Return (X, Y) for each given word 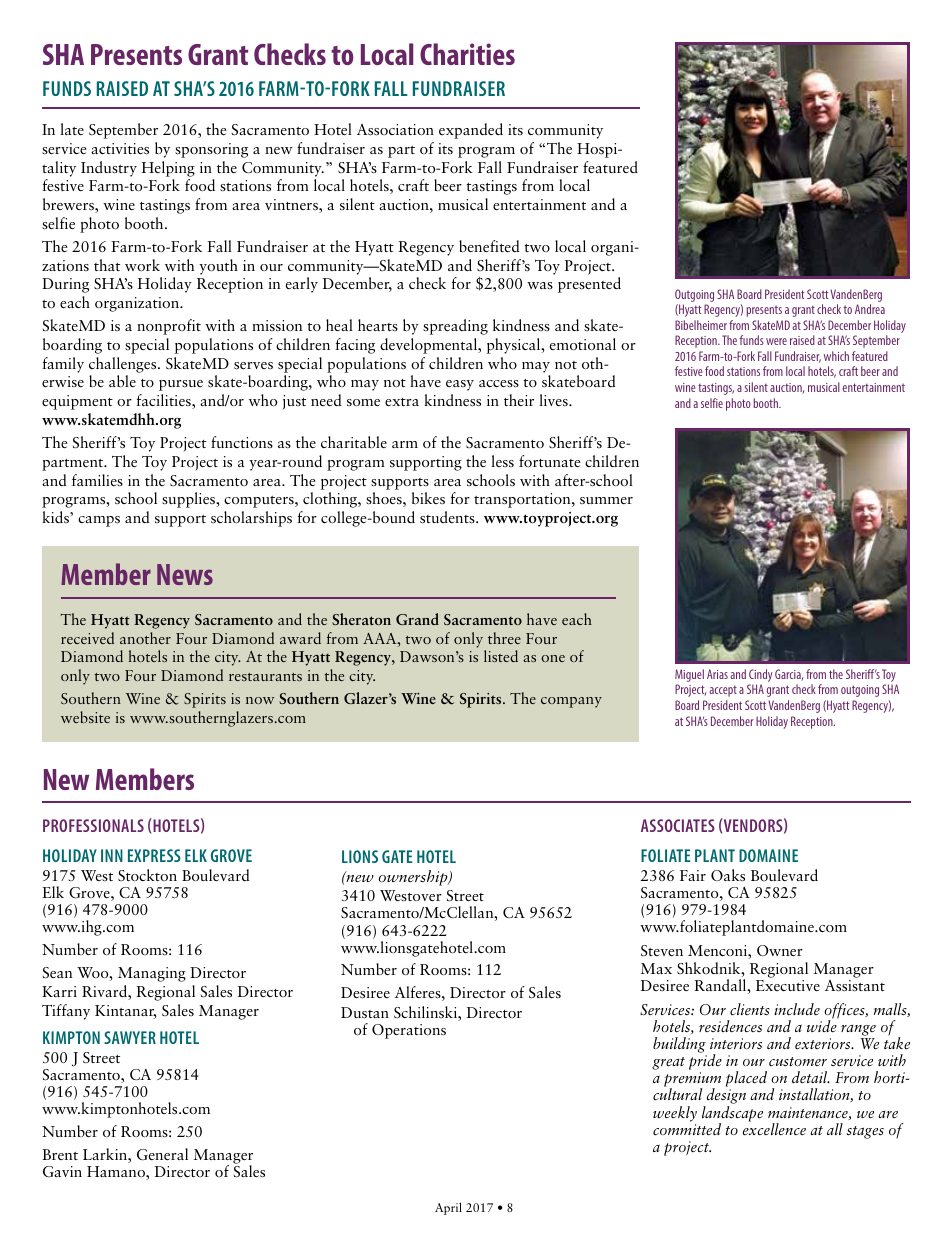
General (162, 1154)
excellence (774, 1128)
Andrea (870, 309)
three (504, 638)
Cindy (760, 677)
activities (120, 149)
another (145, 638)
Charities (467, 54)
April (448, 1208)
